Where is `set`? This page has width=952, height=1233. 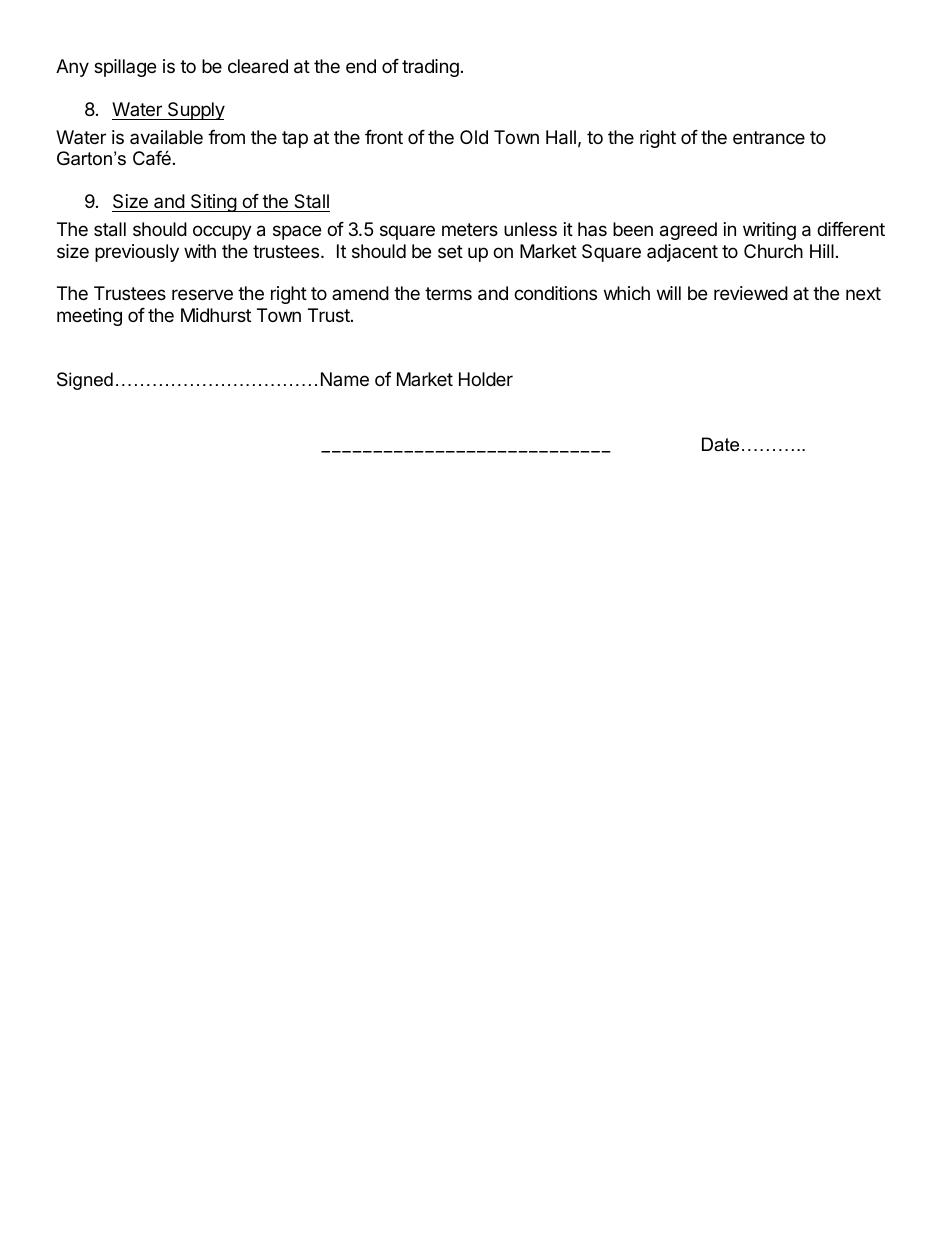 set is located at coordinates (450, 251).
